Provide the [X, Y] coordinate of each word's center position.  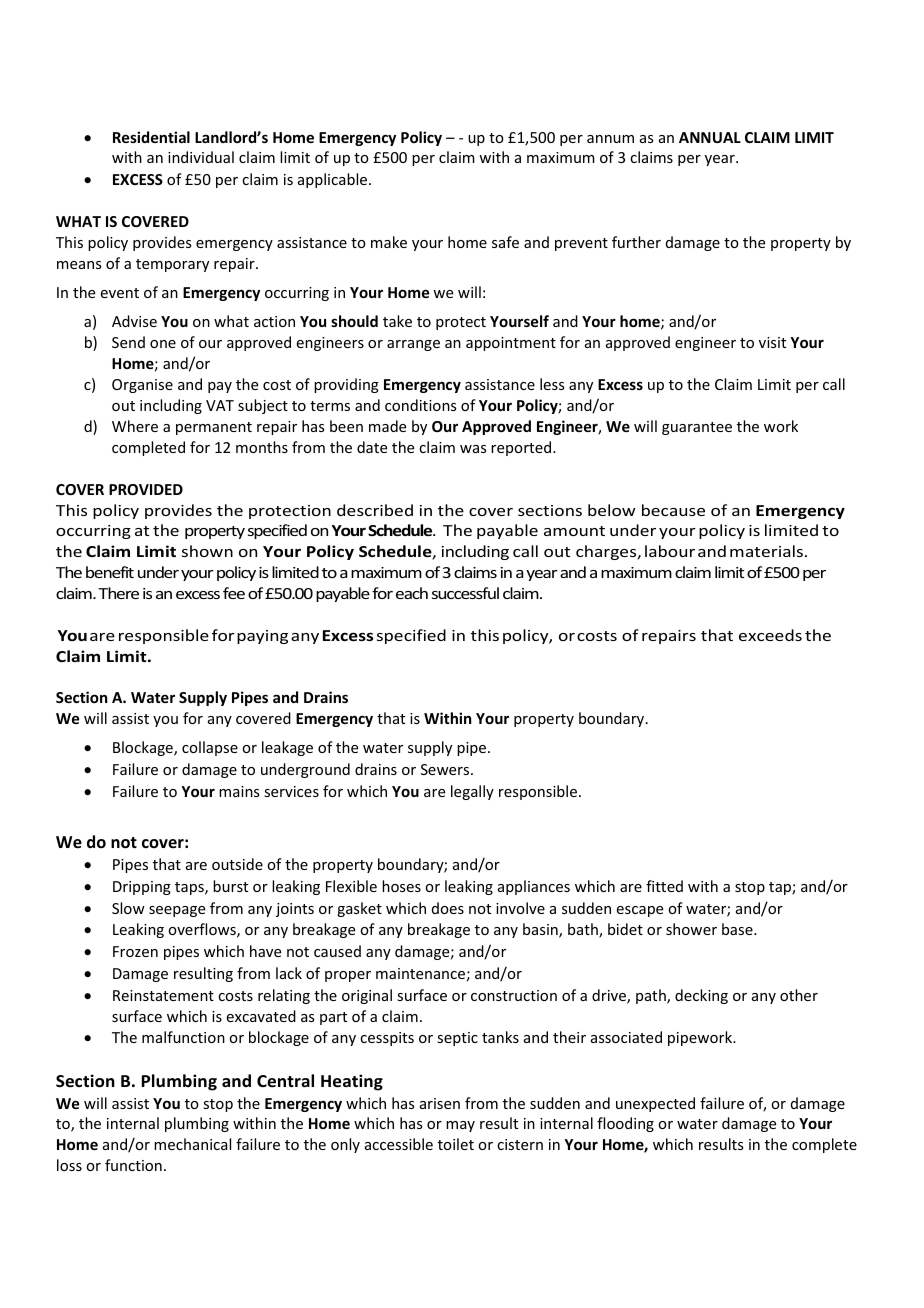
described [375, 510]
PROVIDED [146, 489]
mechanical [192, 1144]
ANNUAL [710, 137]
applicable [334, 180]
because [673, 510]
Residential [151, 137]
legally [472, 792]
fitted [664, 886]
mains [239, 791]
